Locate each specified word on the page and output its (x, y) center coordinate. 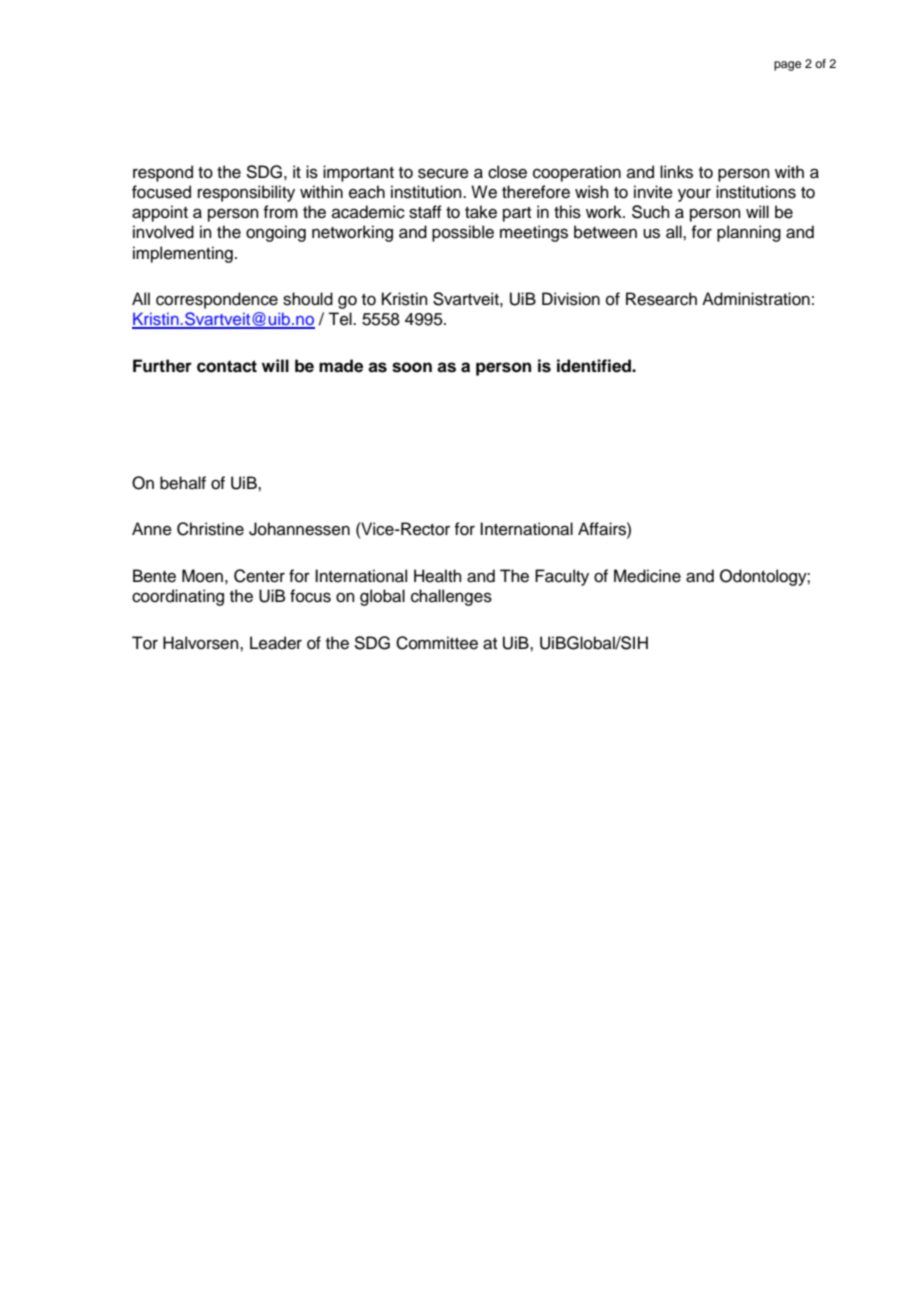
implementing (183, 254)
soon (412, 367)
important (358, 173)
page (787, 66)
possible (463, 233)
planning (749, 233)
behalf (183, 483)
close (507, 172)
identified (595, 366)
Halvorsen (202, 643)
